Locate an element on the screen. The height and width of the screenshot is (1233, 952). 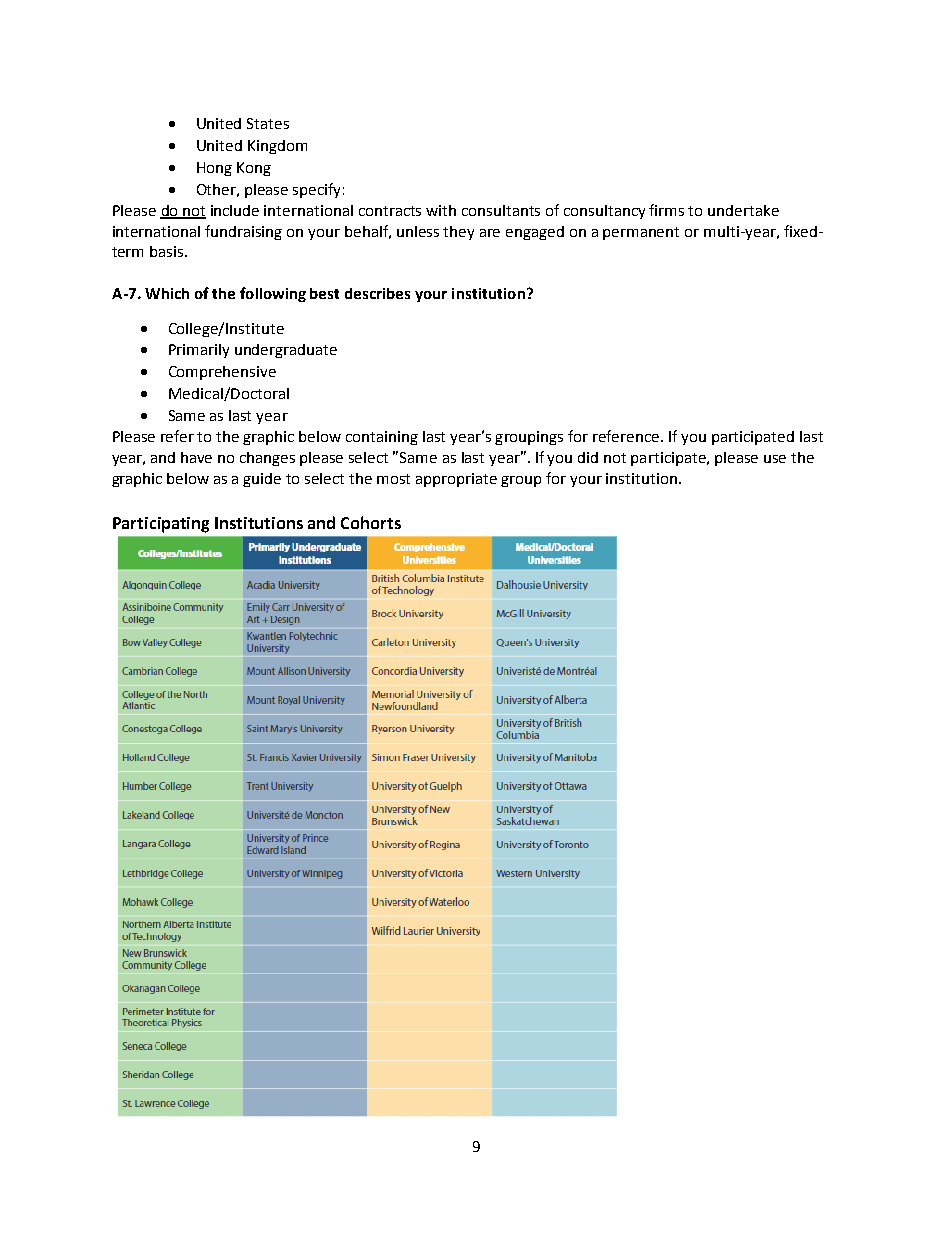
use is located at coordinates (775, 459).
